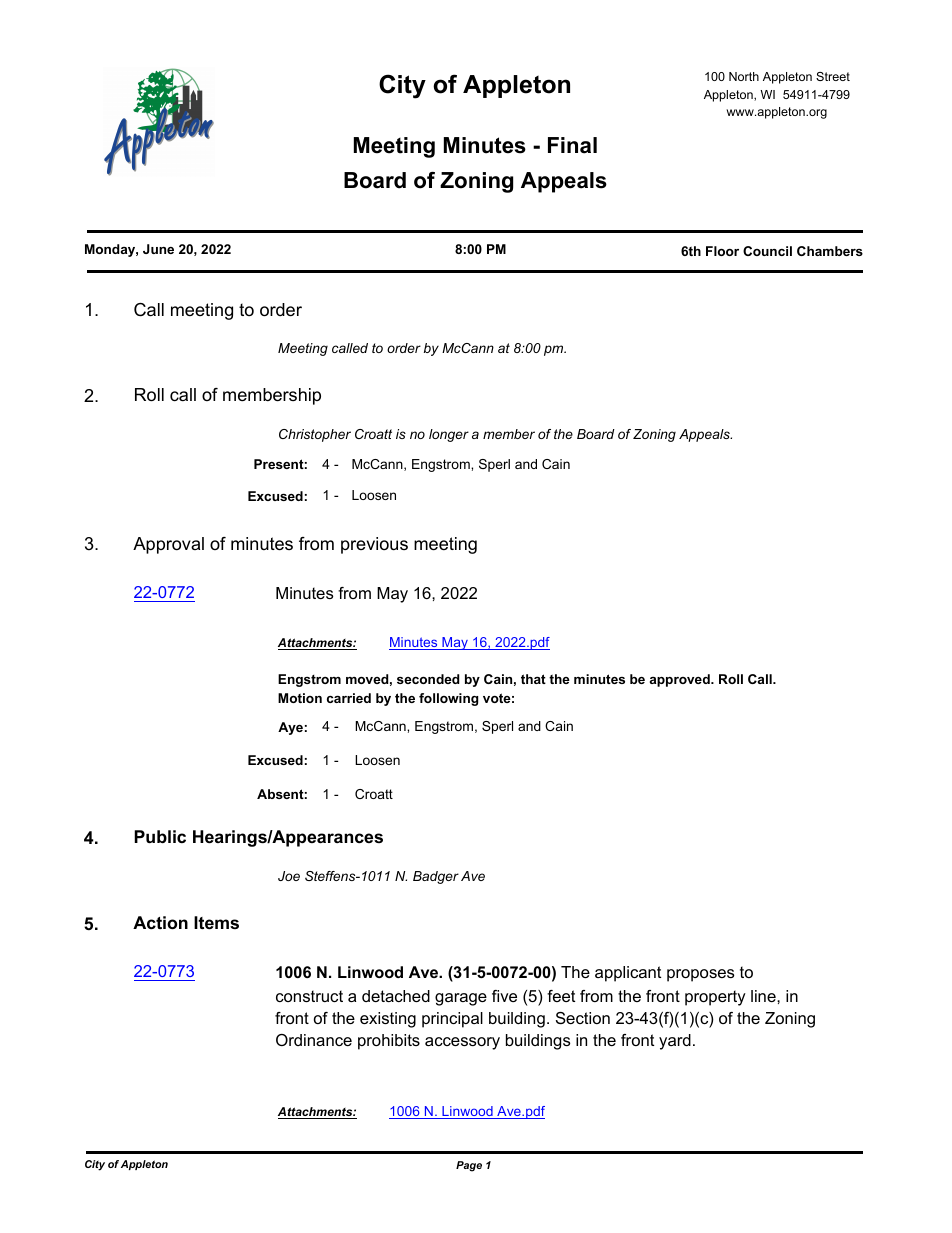 The image size is (952, 1233). Describe the element at coordinates (448, 699) in the screenshot. I see `following` at that location.
